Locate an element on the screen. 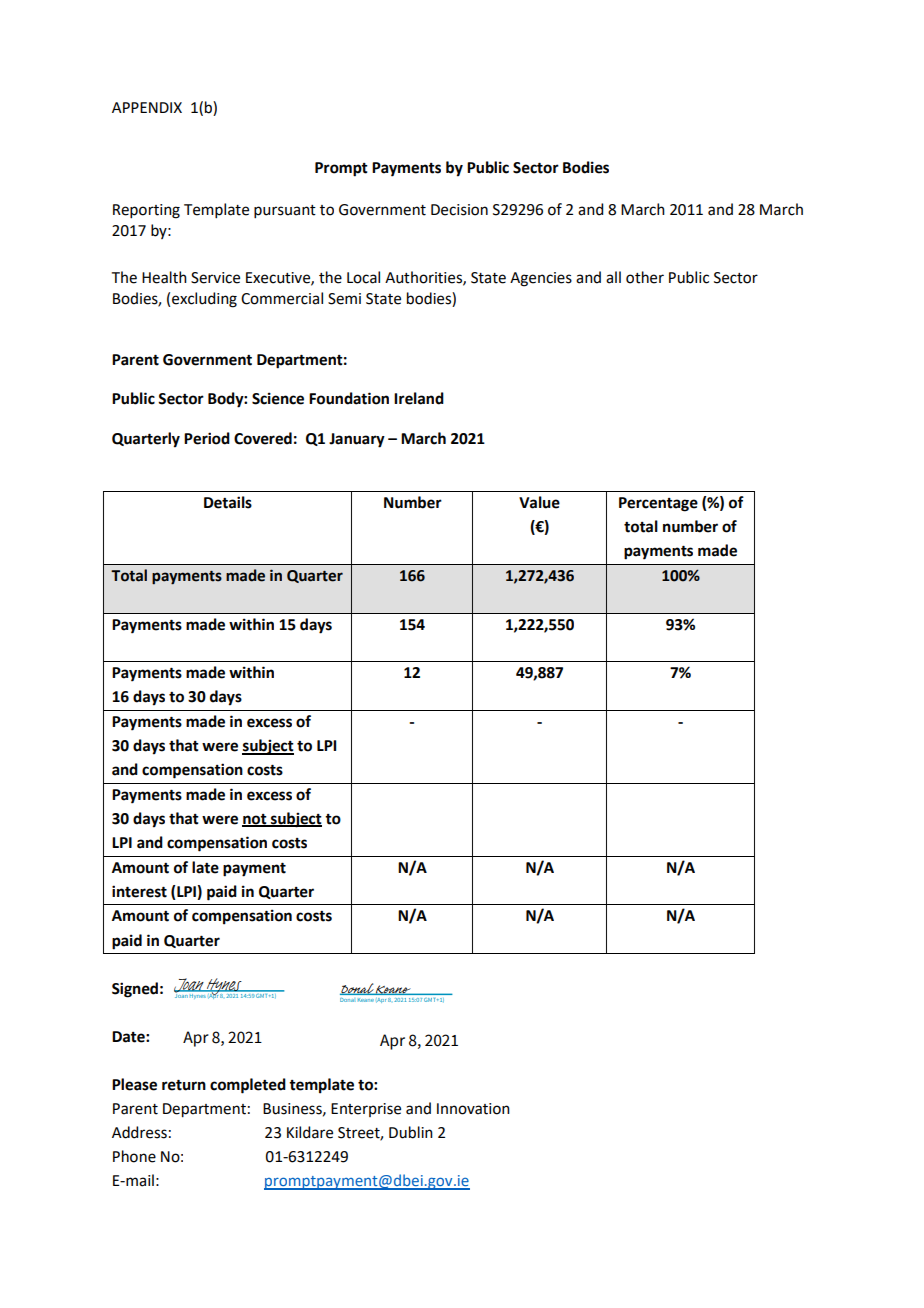 This screenshot has width=924, height=1308. APPENDIX is located at coordinates (147, 107).
